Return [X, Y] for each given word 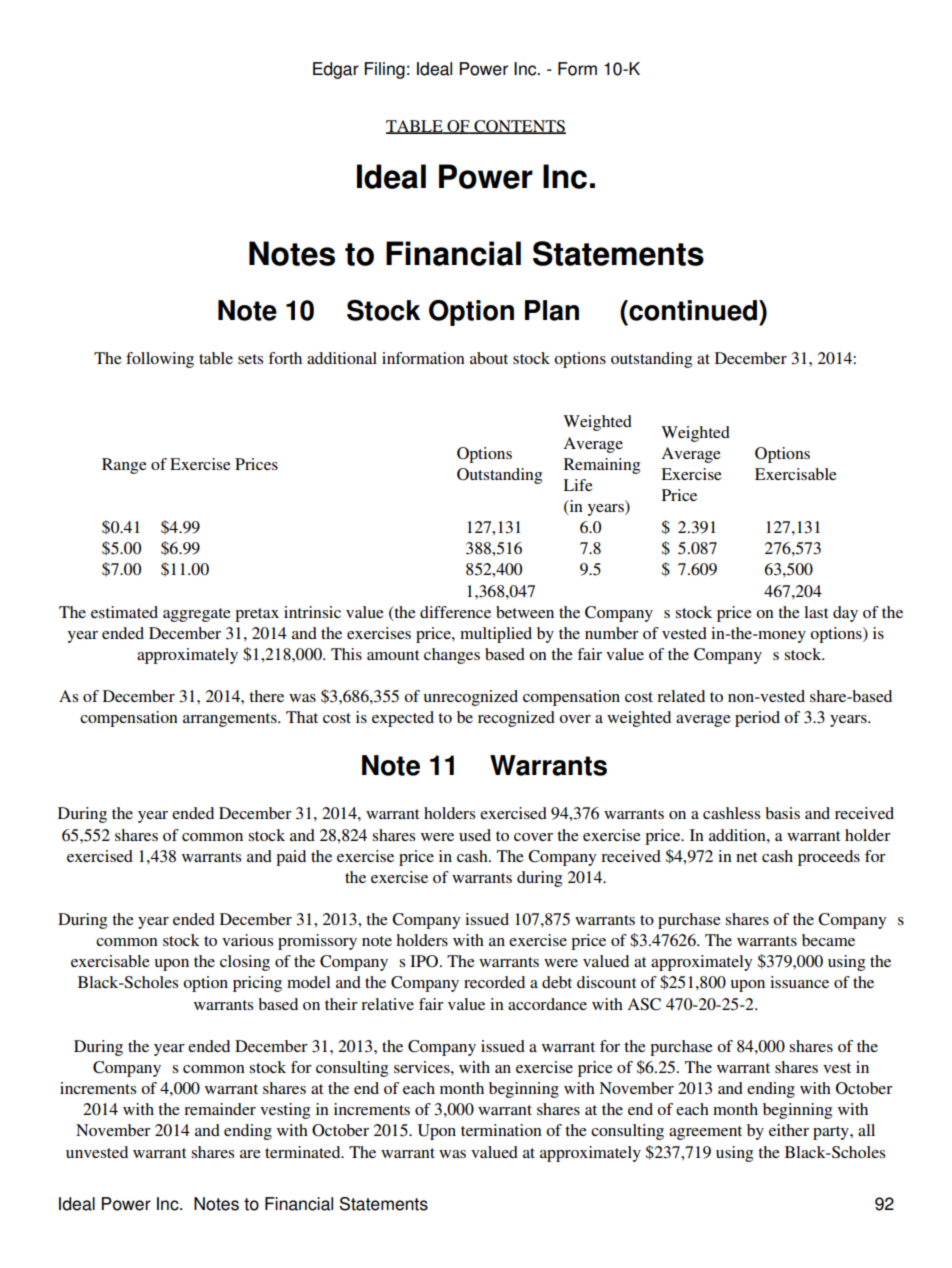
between [525, 612]
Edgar [336, 70]
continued [692, 310]
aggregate [197, 615]
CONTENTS [519, 127]
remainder [220, 1109]
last [816, 612]
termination [501, 1130]
